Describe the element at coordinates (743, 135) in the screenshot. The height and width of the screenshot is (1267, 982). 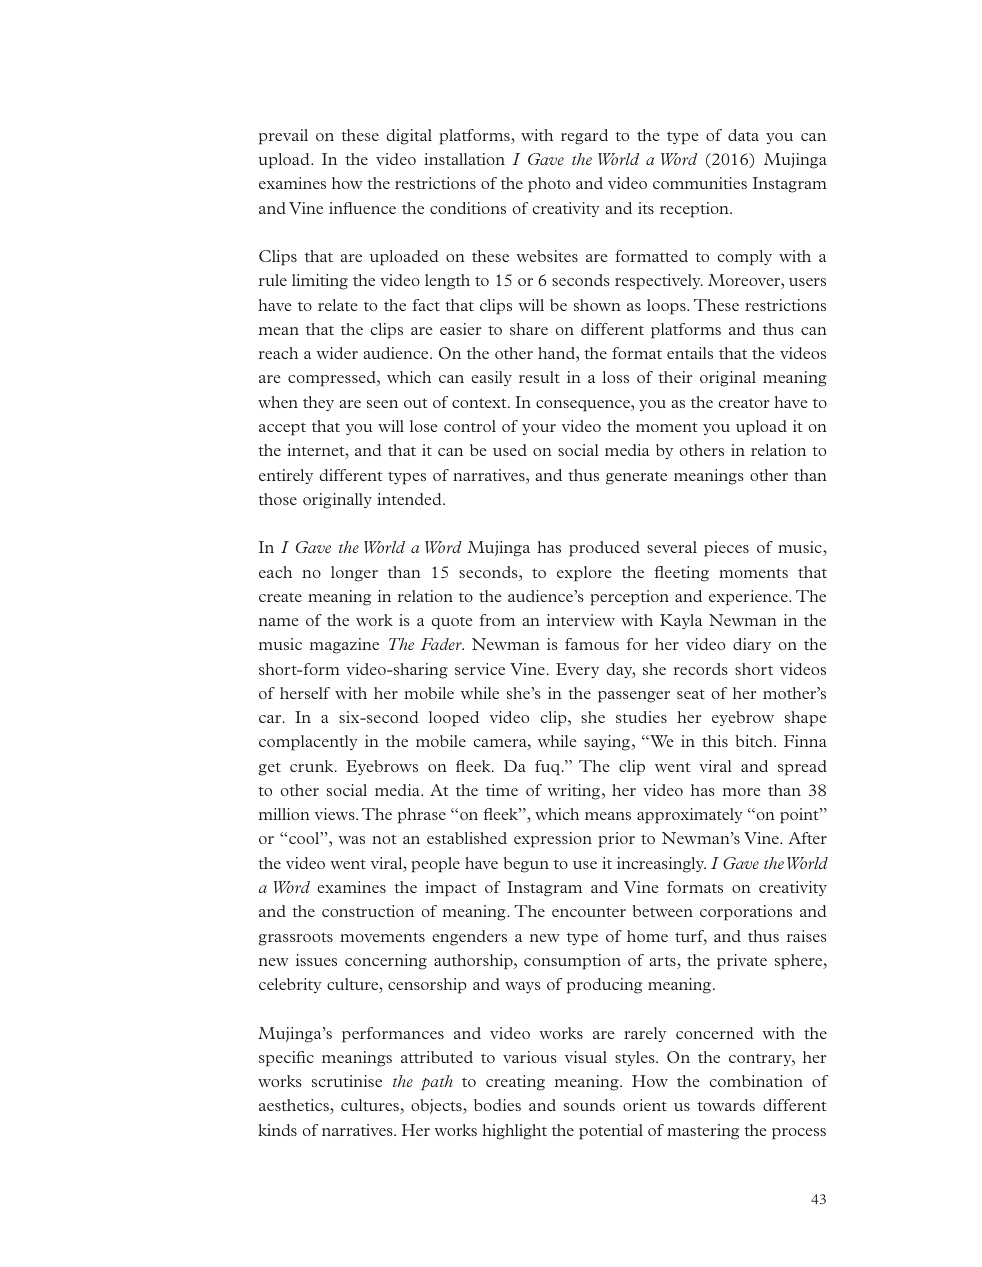
I see `data` at that location.
